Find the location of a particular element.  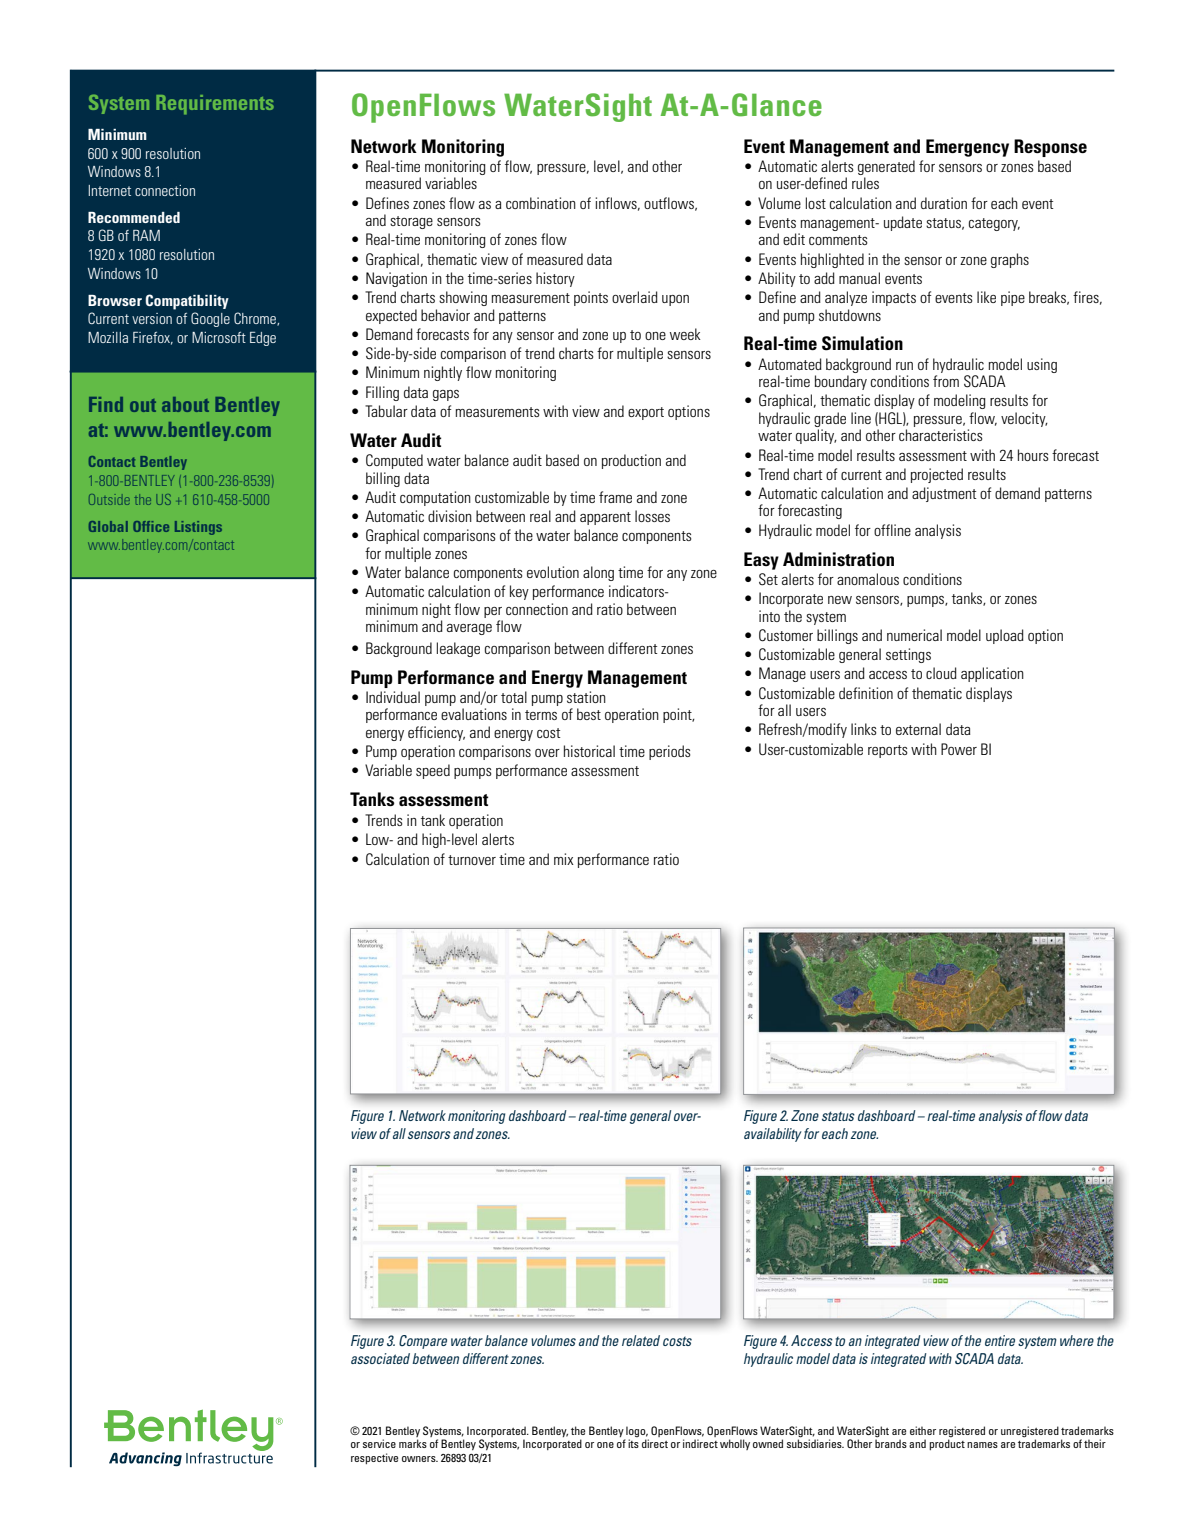

speed is located at coordinates (433, 771).
